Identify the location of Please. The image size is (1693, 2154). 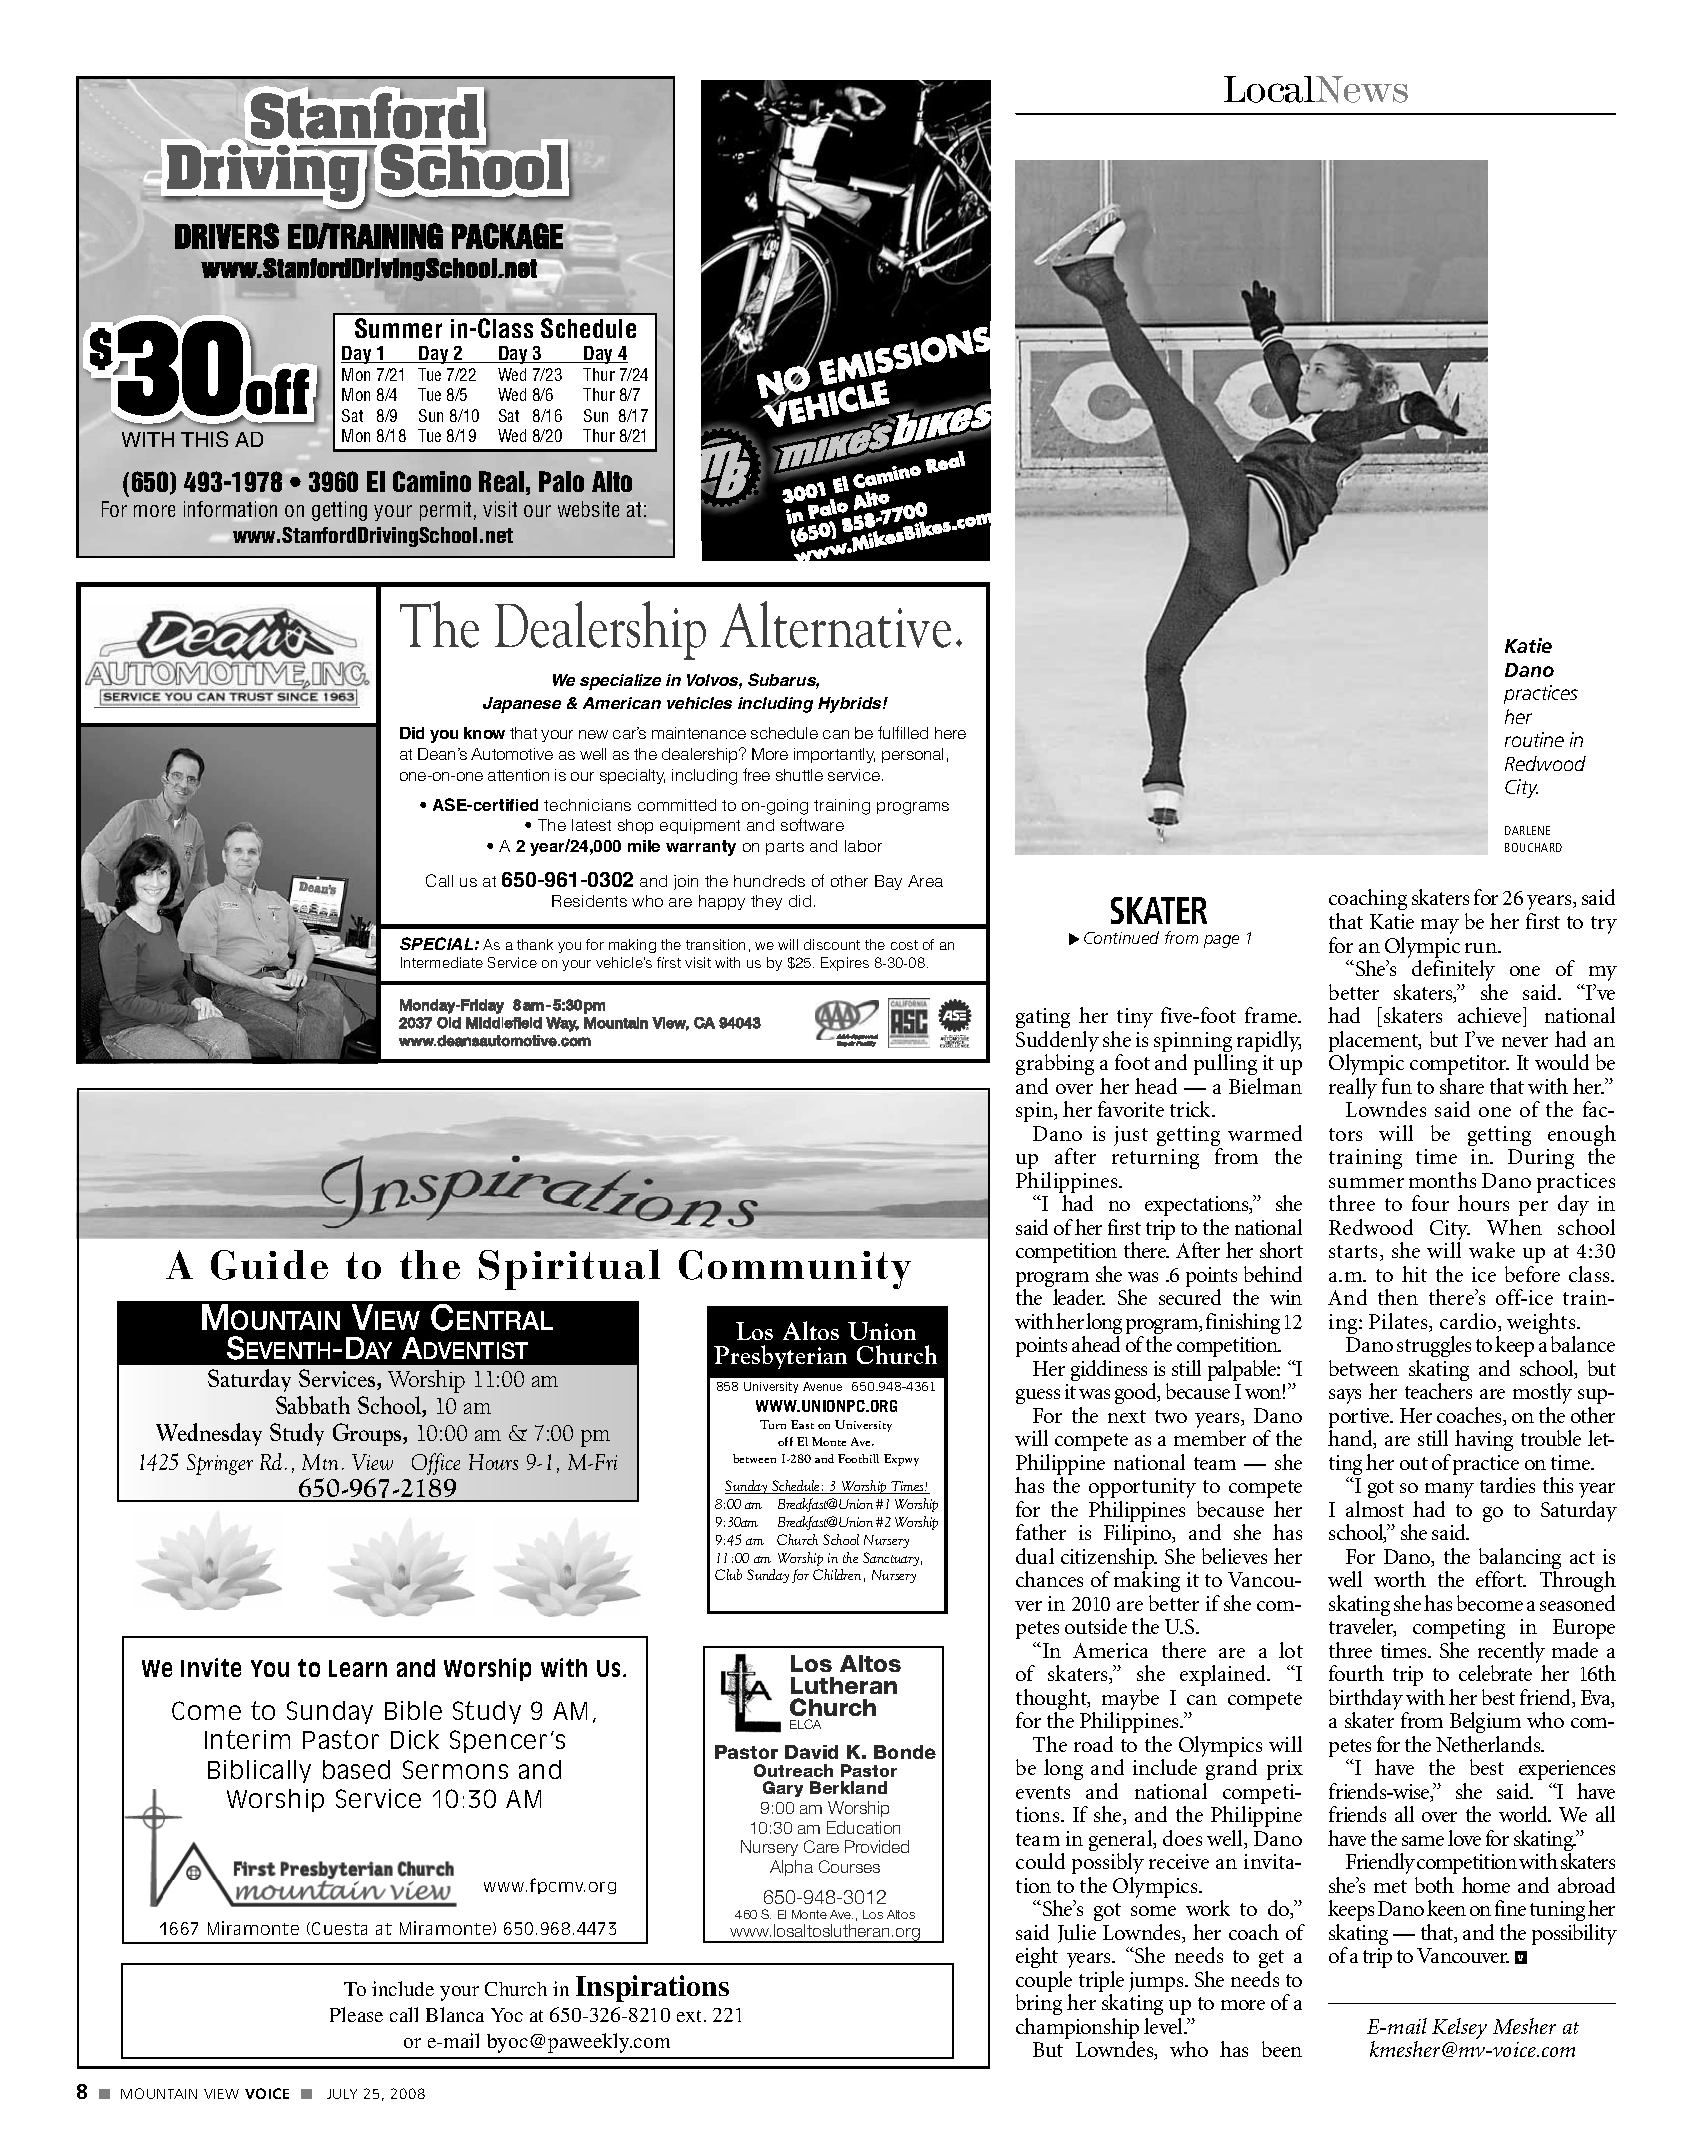
(356, 2014).
